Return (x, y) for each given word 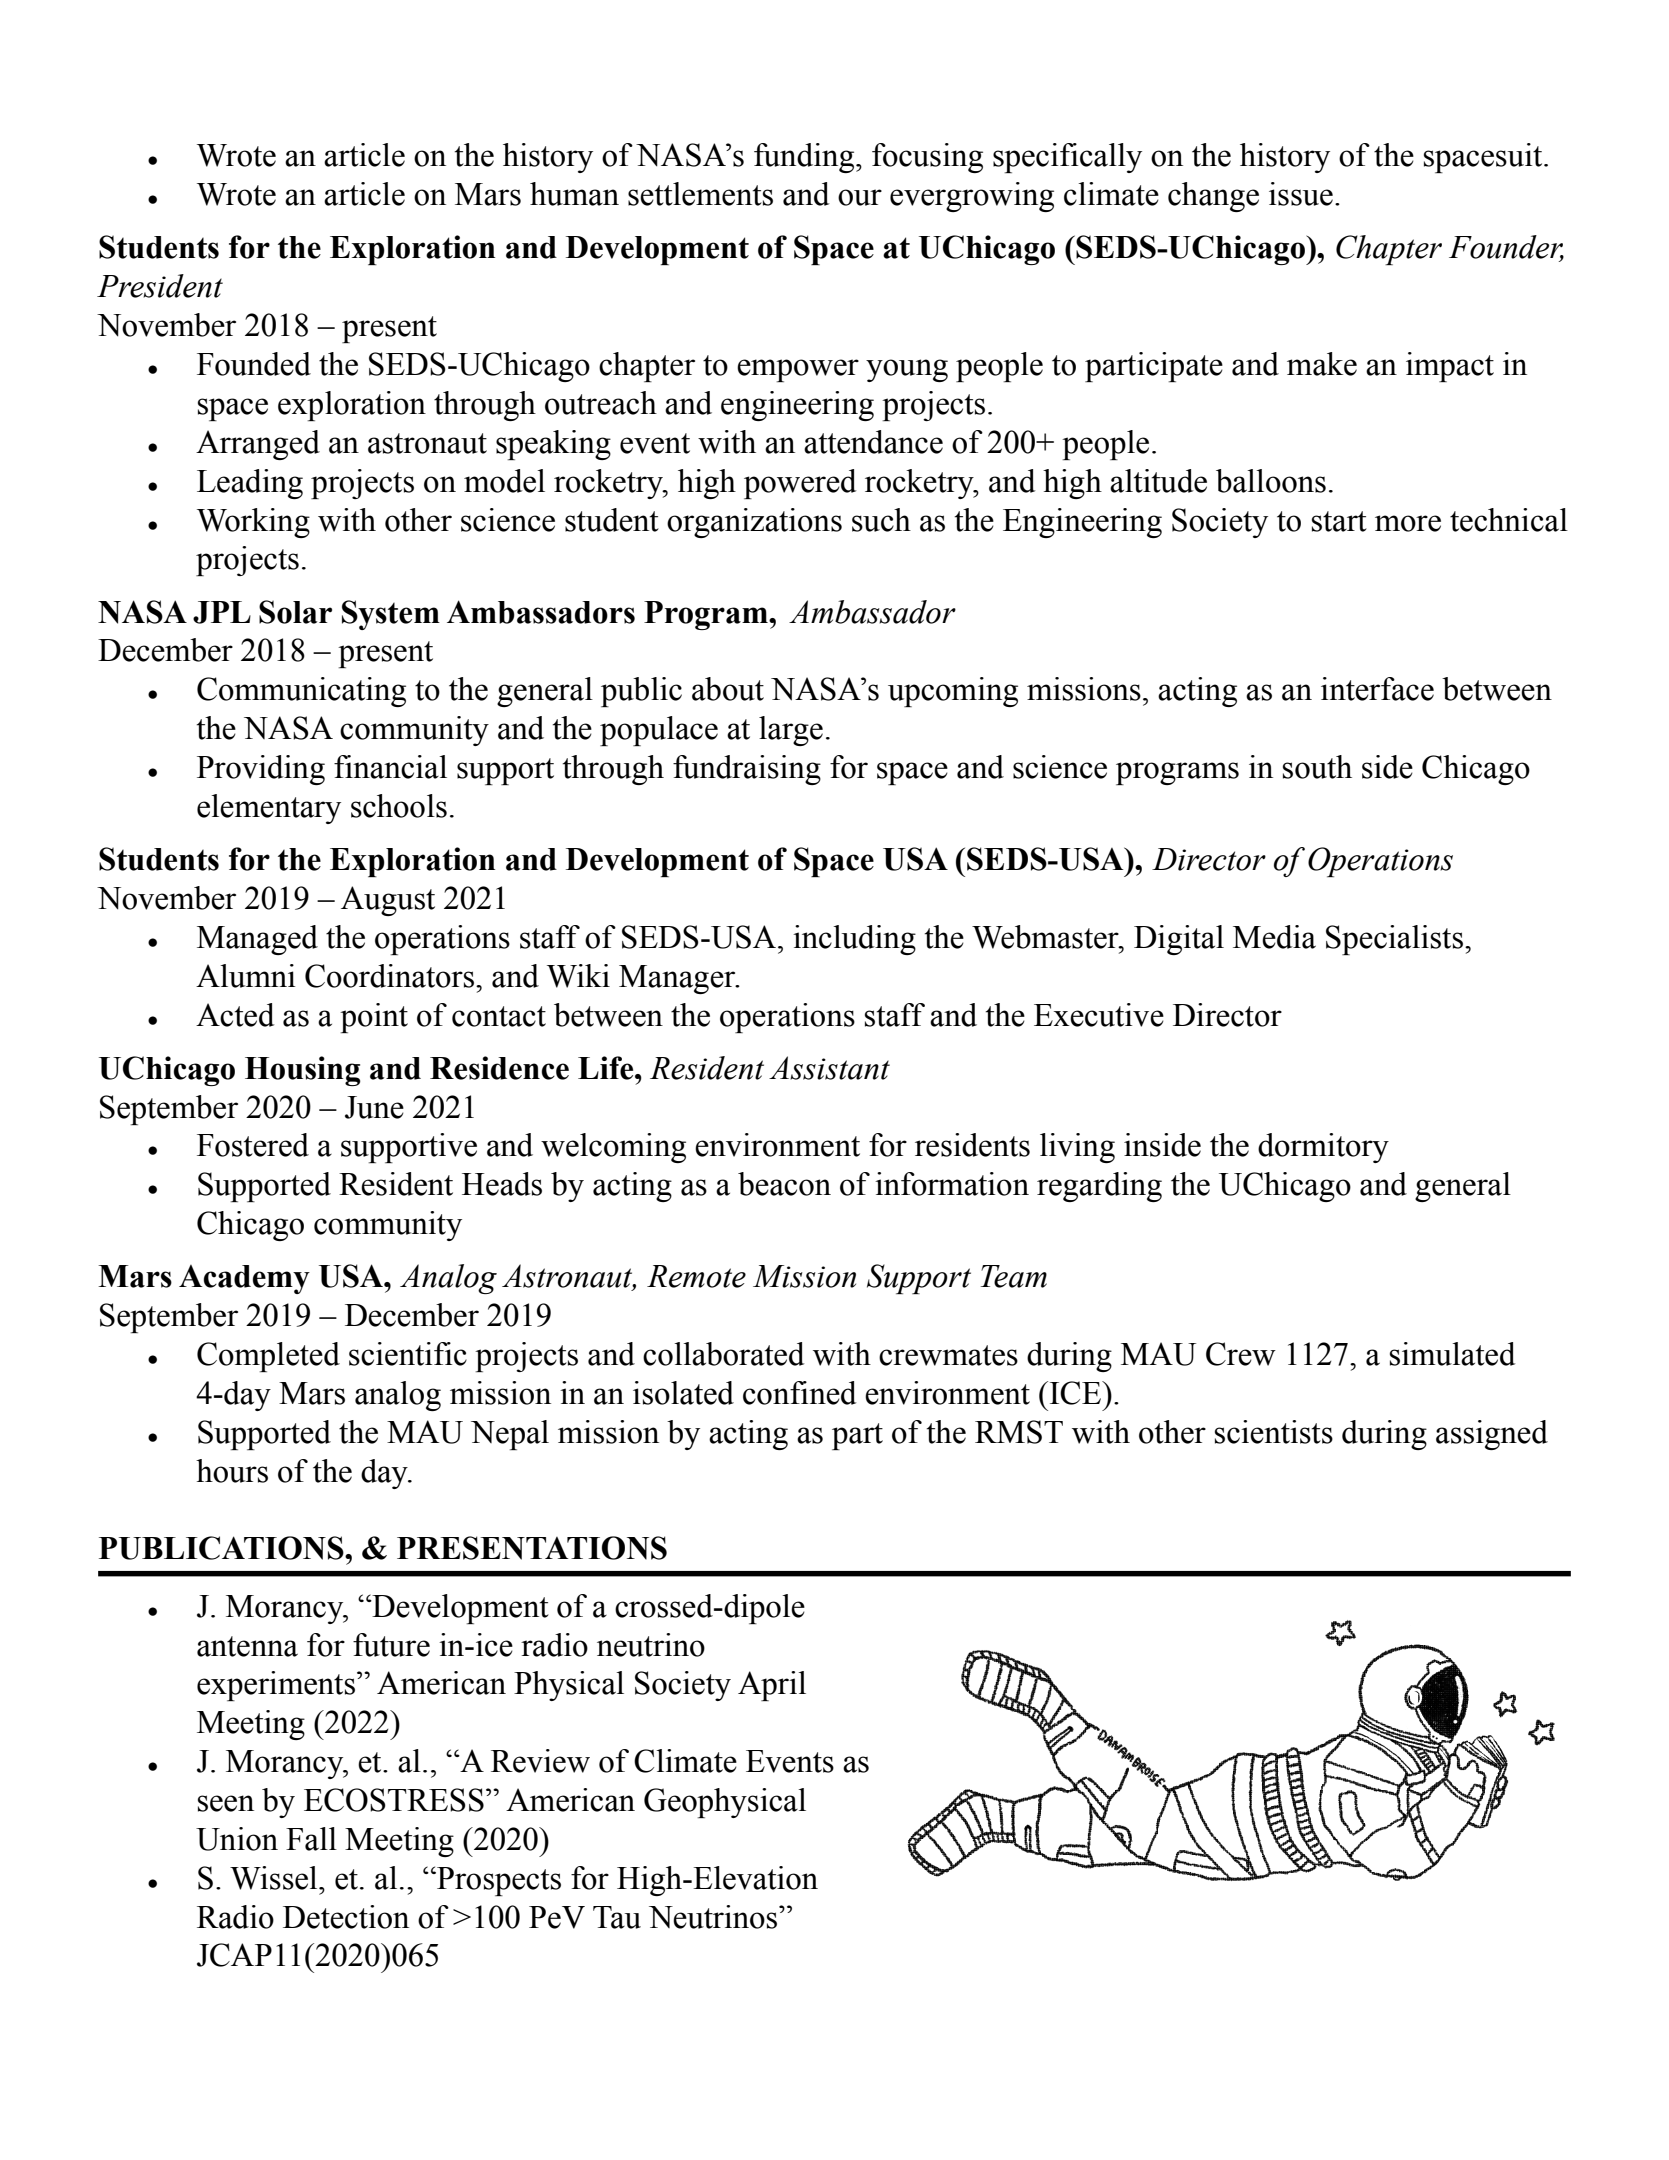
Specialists (1394, 940)
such (881, 520)
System (391, 615)
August (388, 901)
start (1339, 521)
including (854, 940)
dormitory (1323, 1148)
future (391, 1645)
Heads (502, 1184)
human (574, 194)
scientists (1274, 1432)
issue (1301, 194)
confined (800, 1393)
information (952, 1184)
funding (805, 158)
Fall (311, 1839)
